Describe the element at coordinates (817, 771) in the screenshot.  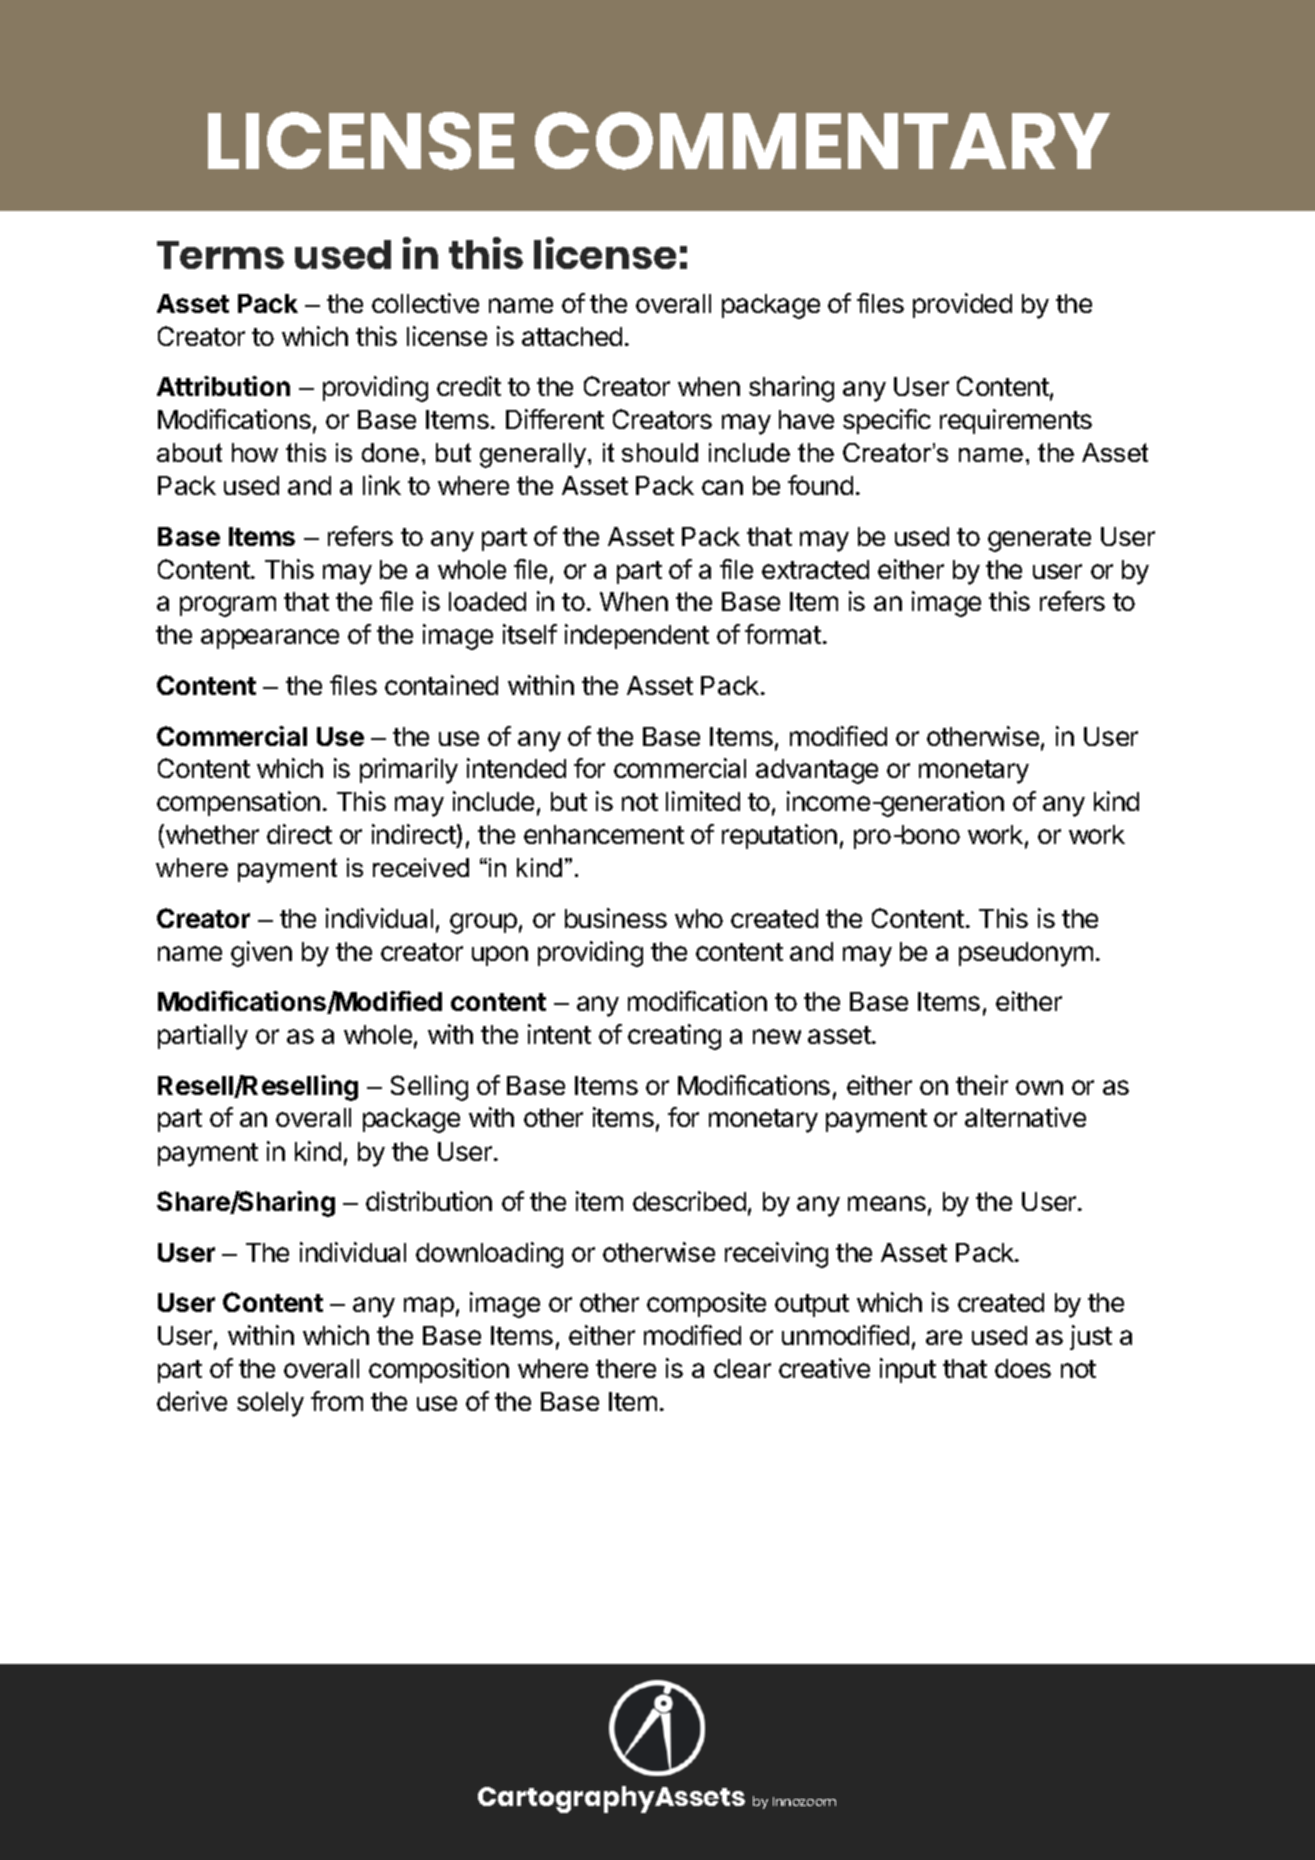
I see `advantage` at that location.
